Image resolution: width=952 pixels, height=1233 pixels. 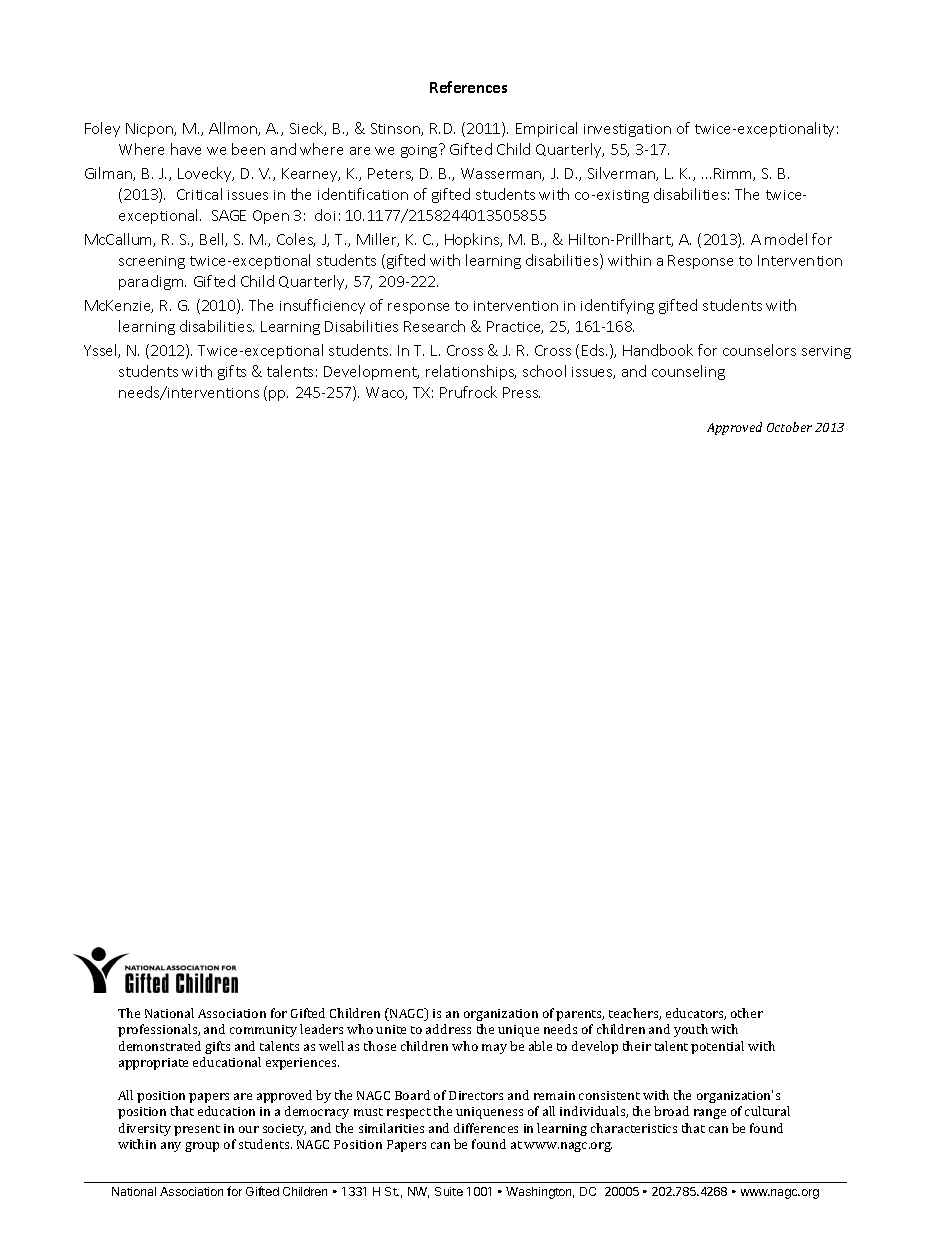 I want to click on range, so click(x=710, y=1114).
